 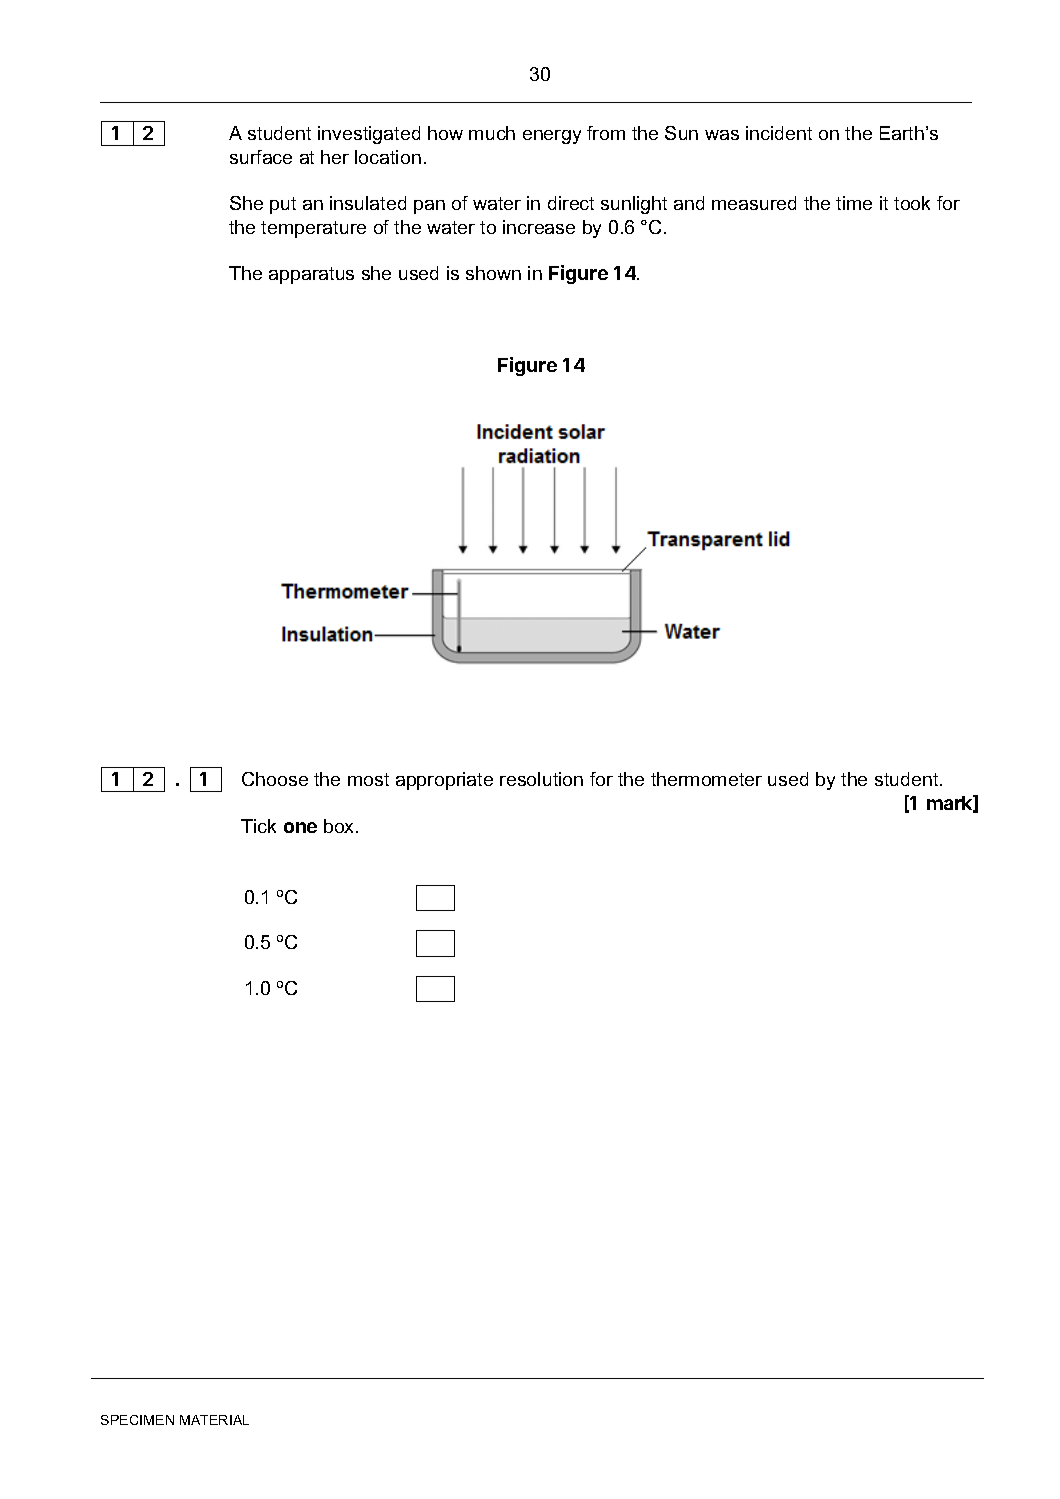 I want to click on appropriate, so click(x=444, y=781).
